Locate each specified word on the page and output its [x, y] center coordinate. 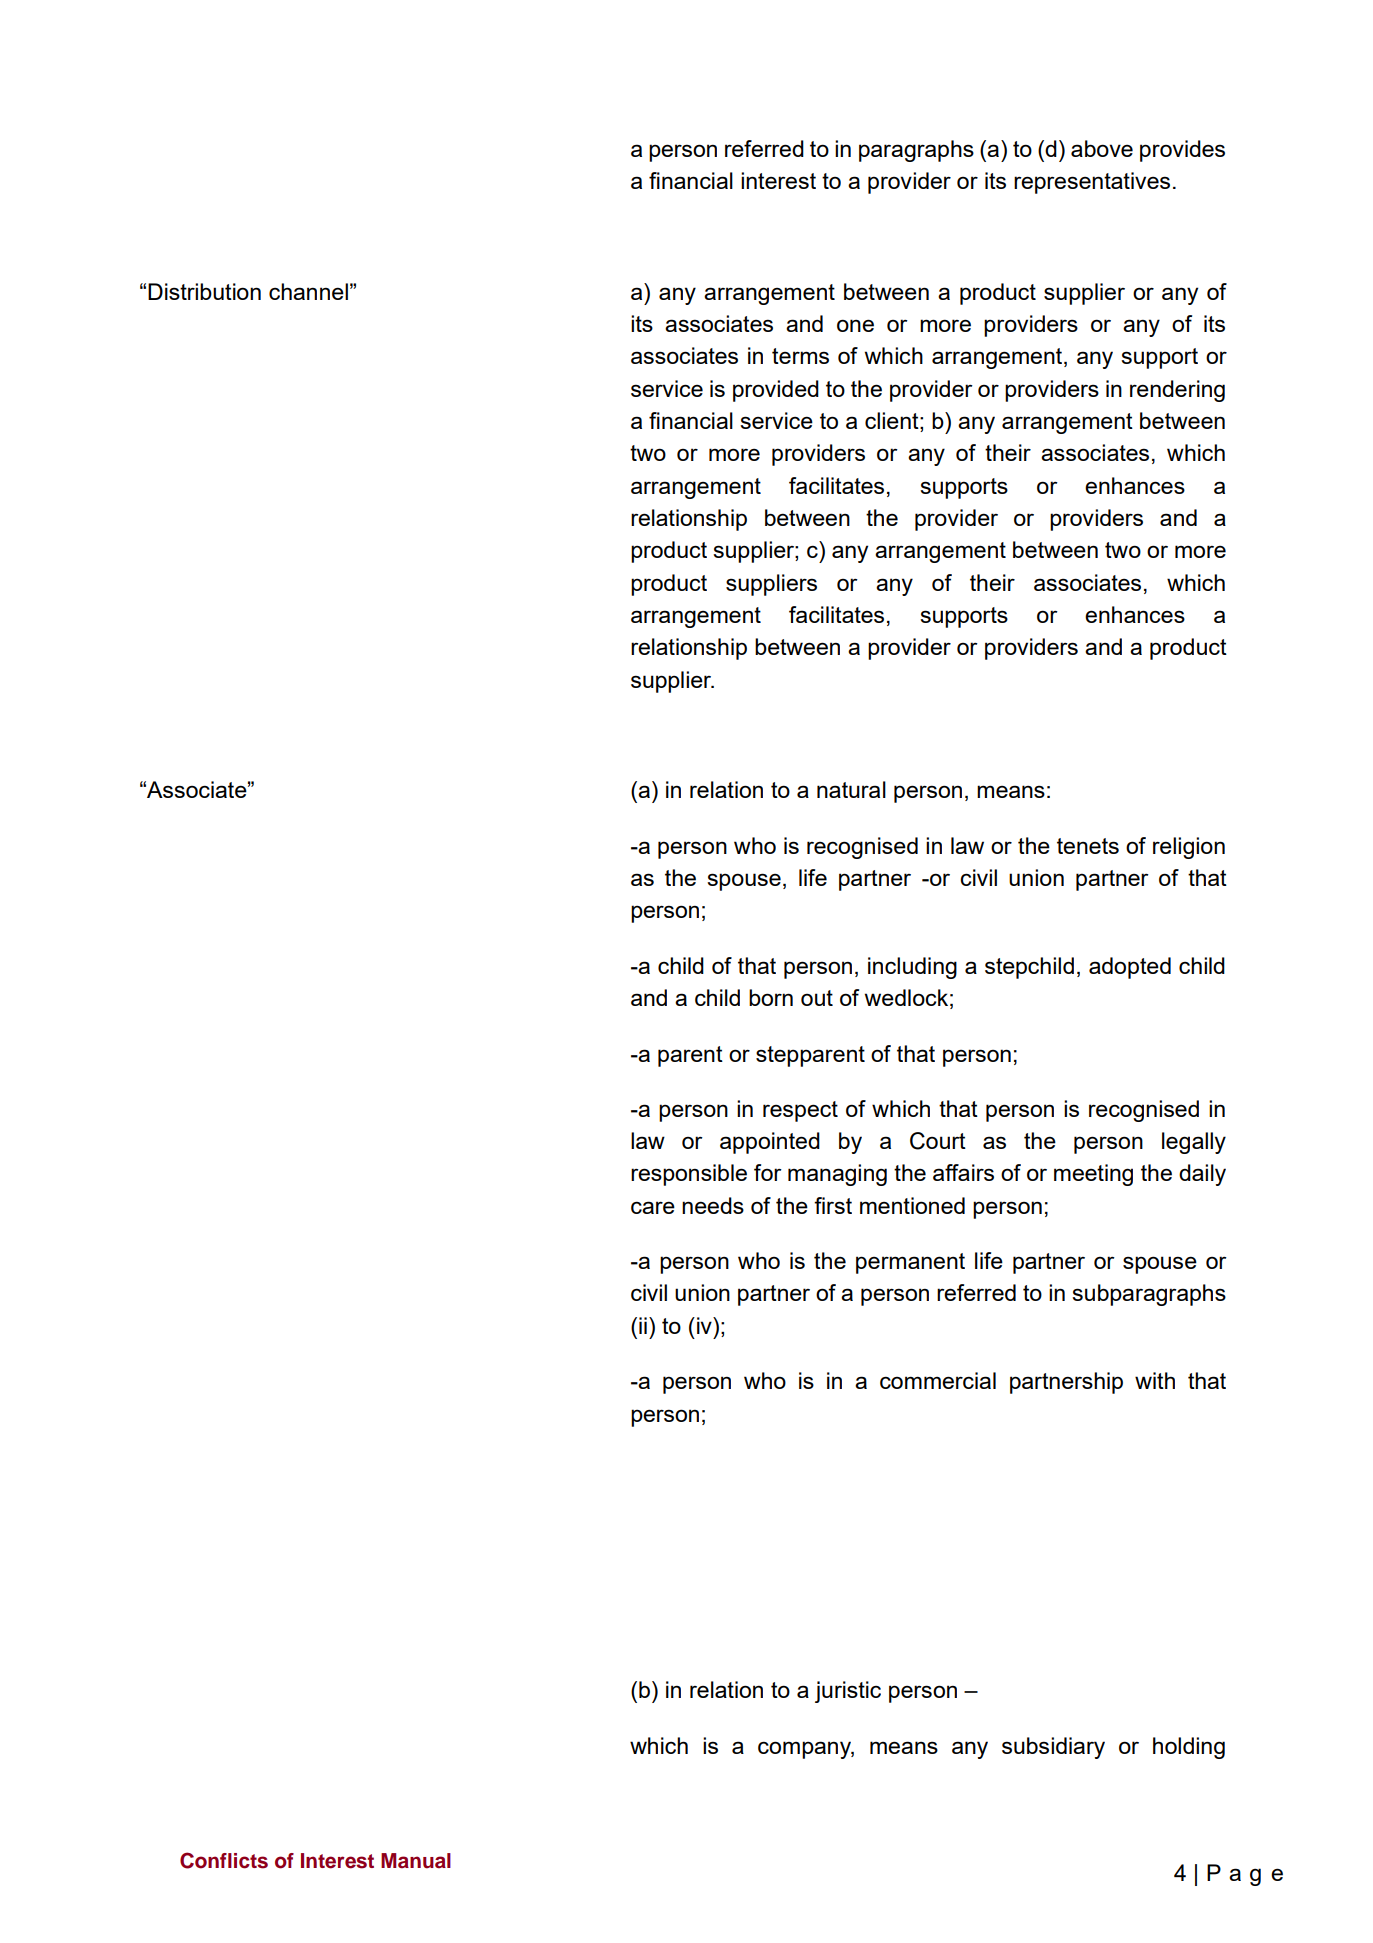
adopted [1130, 968]
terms [800, 356]
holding [1189, 1748]
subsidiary [1053, 1748]
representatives [1092, 183]
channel [308, 291]
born [771, 997]
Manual [416, 1861]
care [653, 1207]
